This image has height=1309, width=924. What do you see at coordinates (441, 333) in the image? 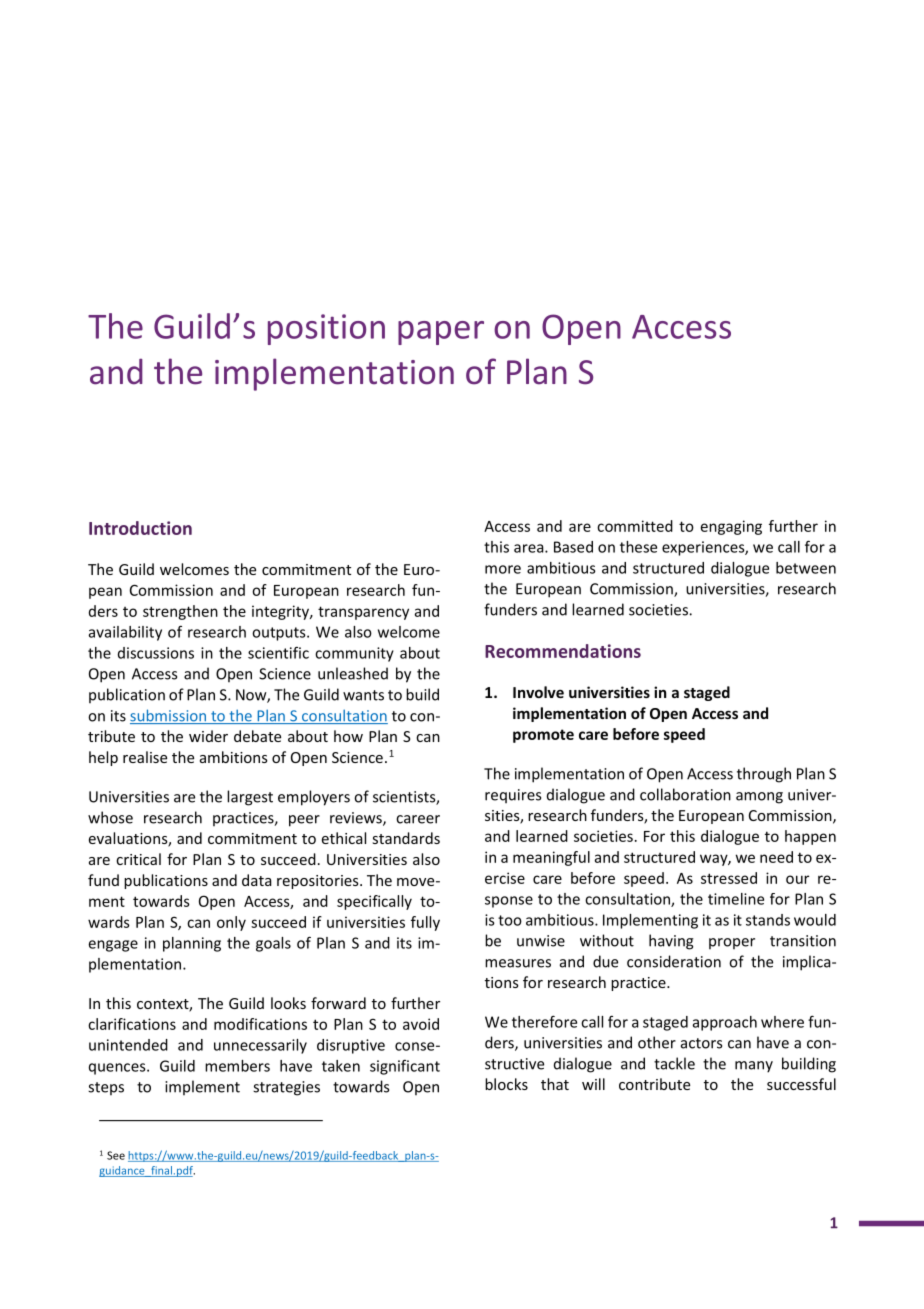
I see `paper` at bounding box center [441, 333].
